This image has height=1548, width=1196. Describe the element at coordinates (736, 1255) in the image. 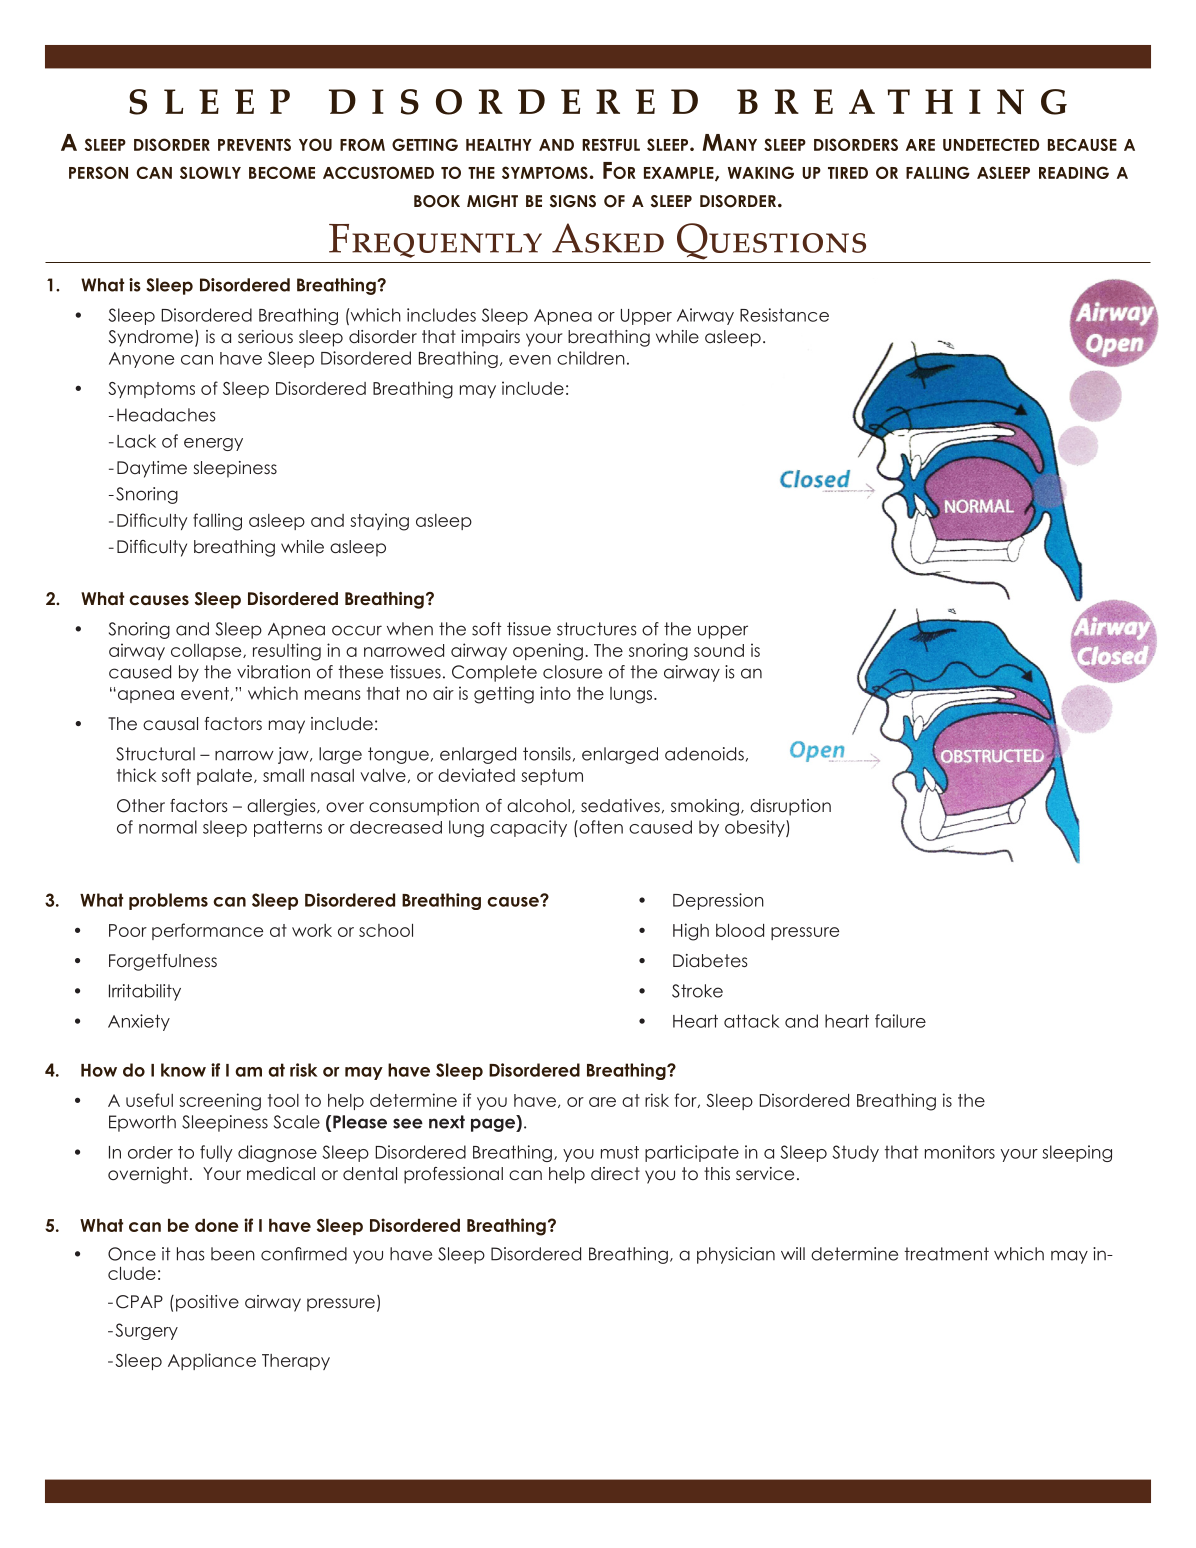

I see `physician` at that location.
